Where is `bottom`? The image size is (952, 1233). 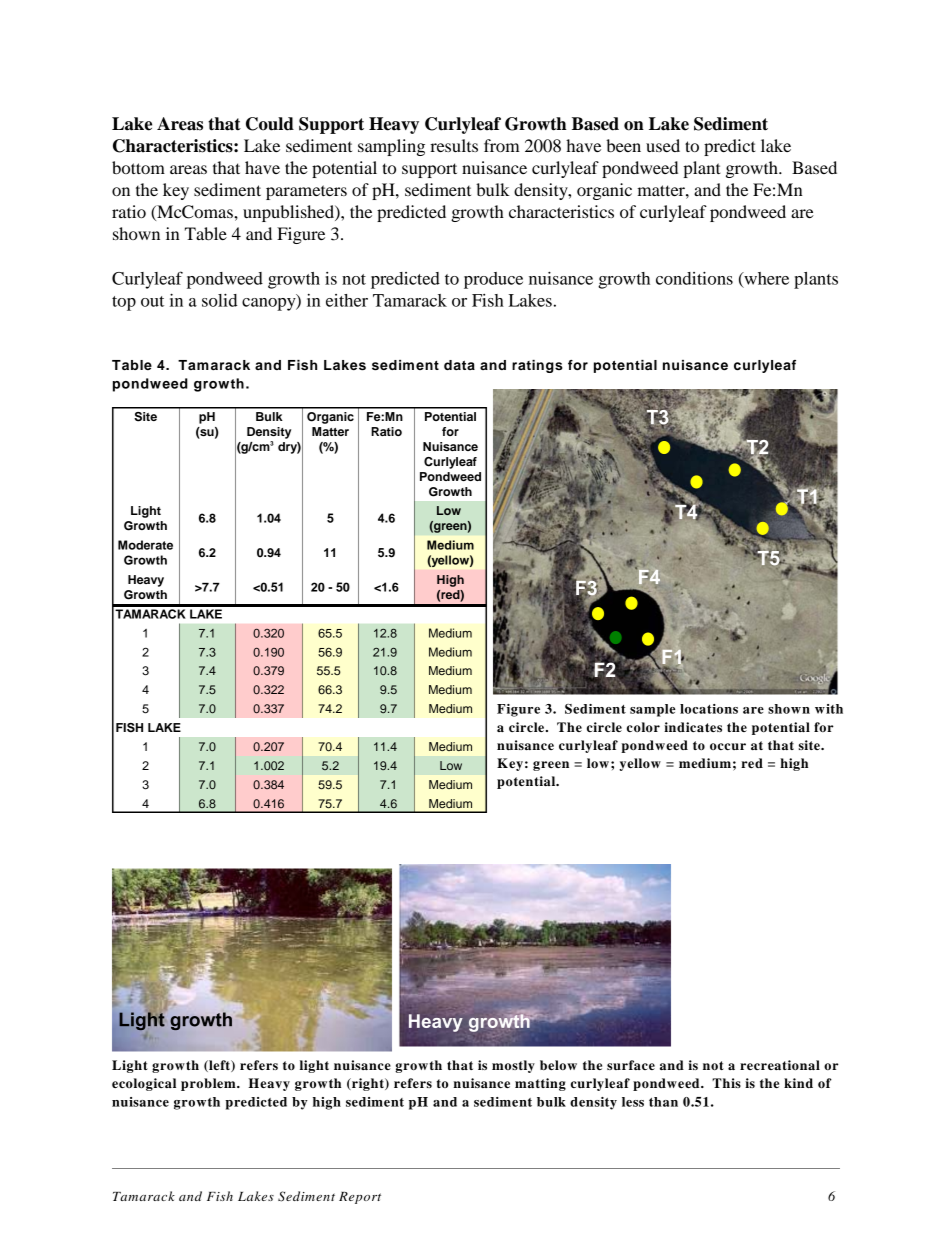
bottom is located at coordinates (138, 167).
